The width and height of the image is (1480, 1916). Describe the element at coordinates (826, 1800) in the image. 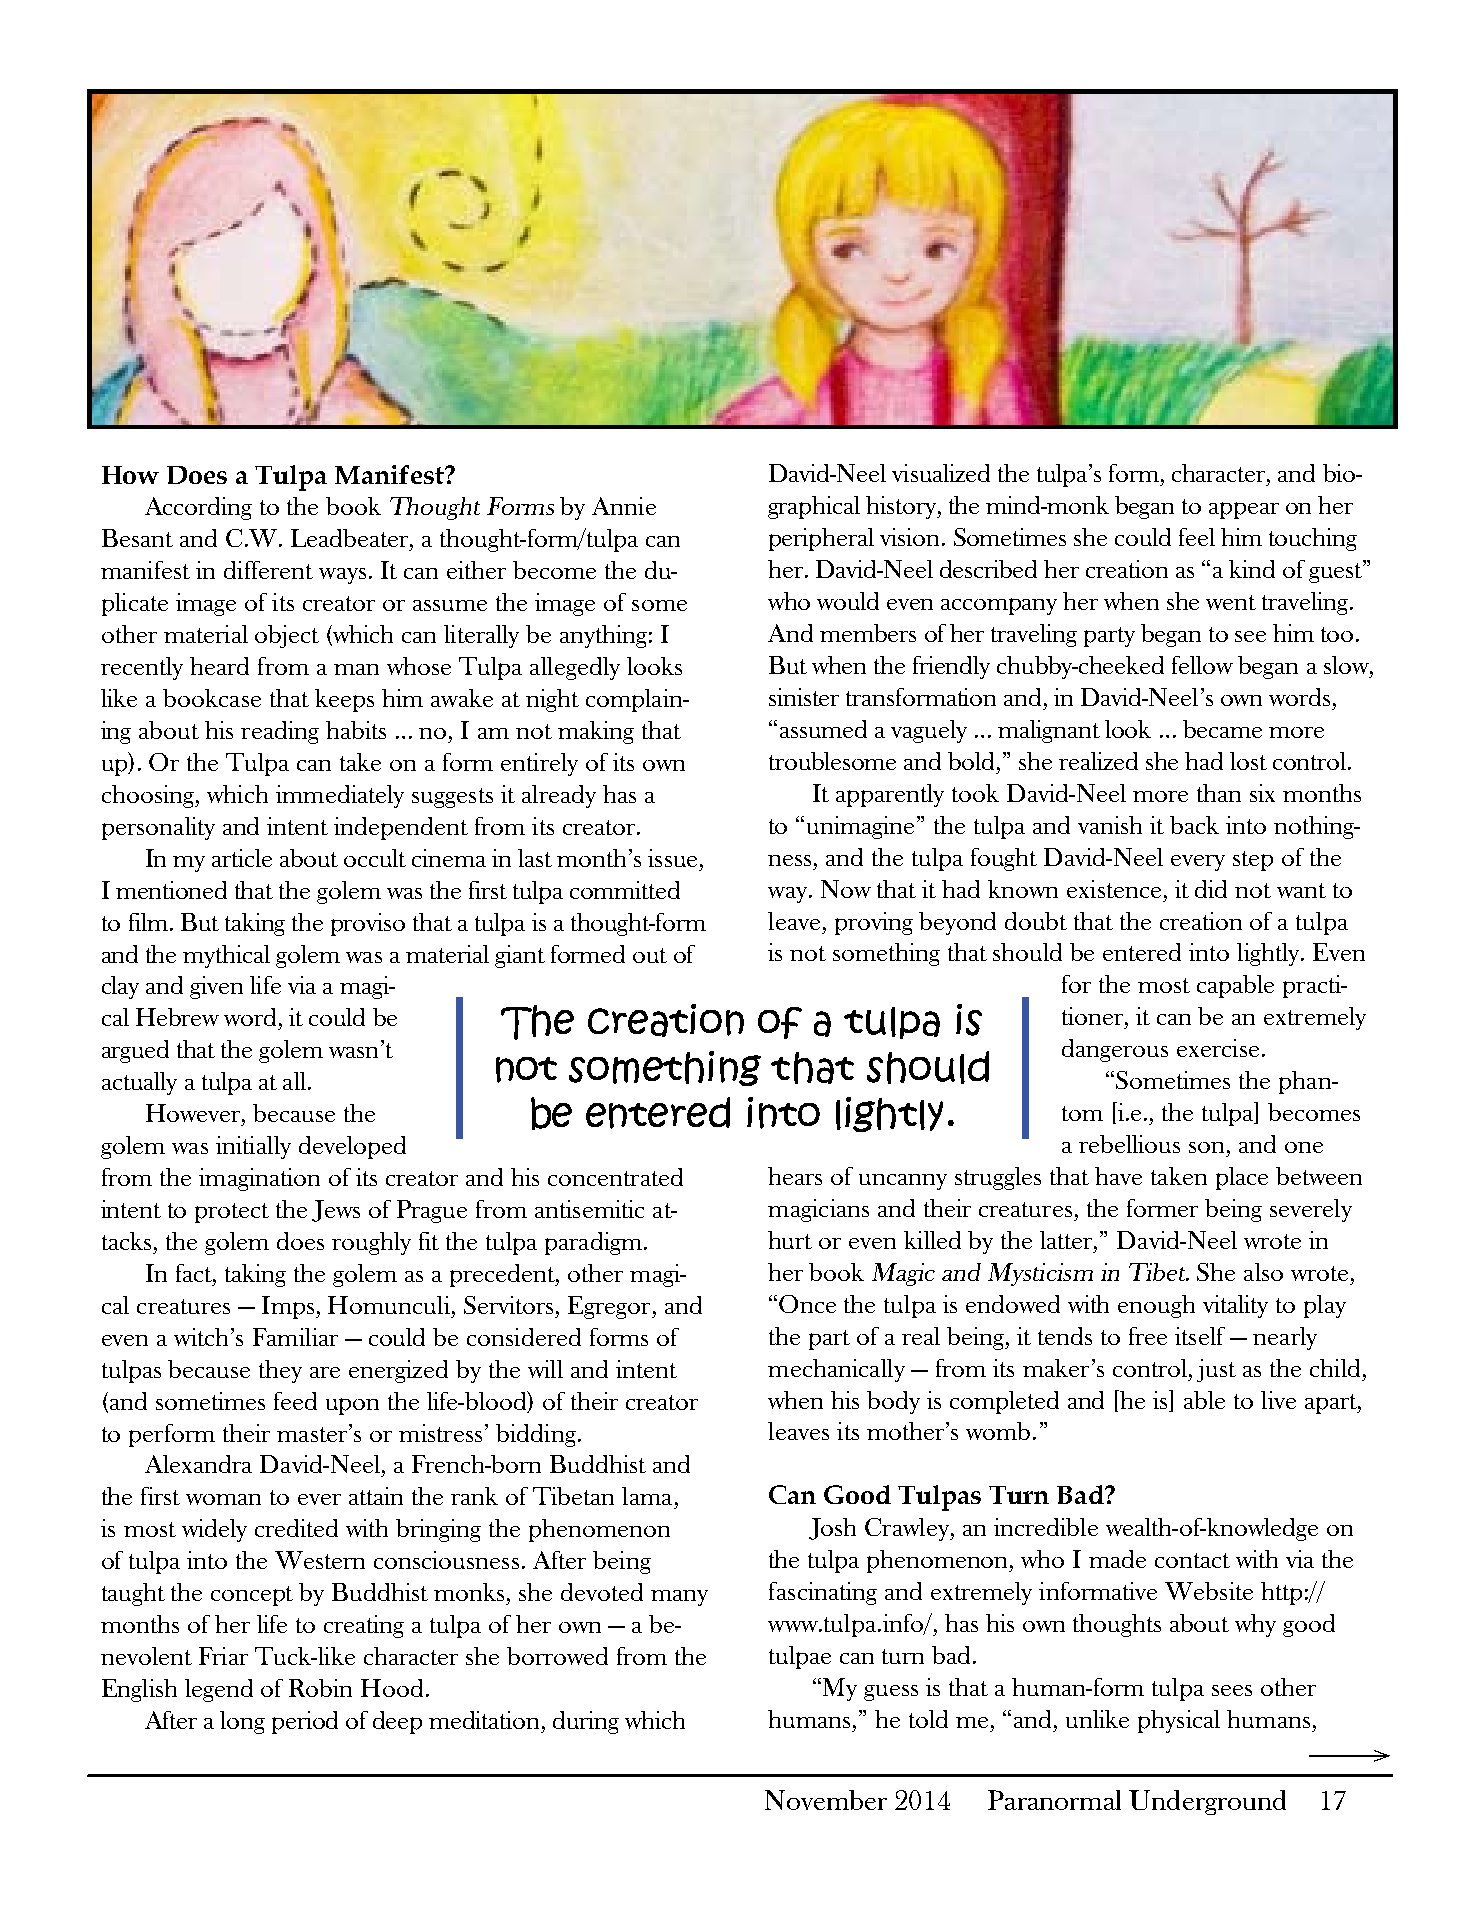

I see `November` at that location.
